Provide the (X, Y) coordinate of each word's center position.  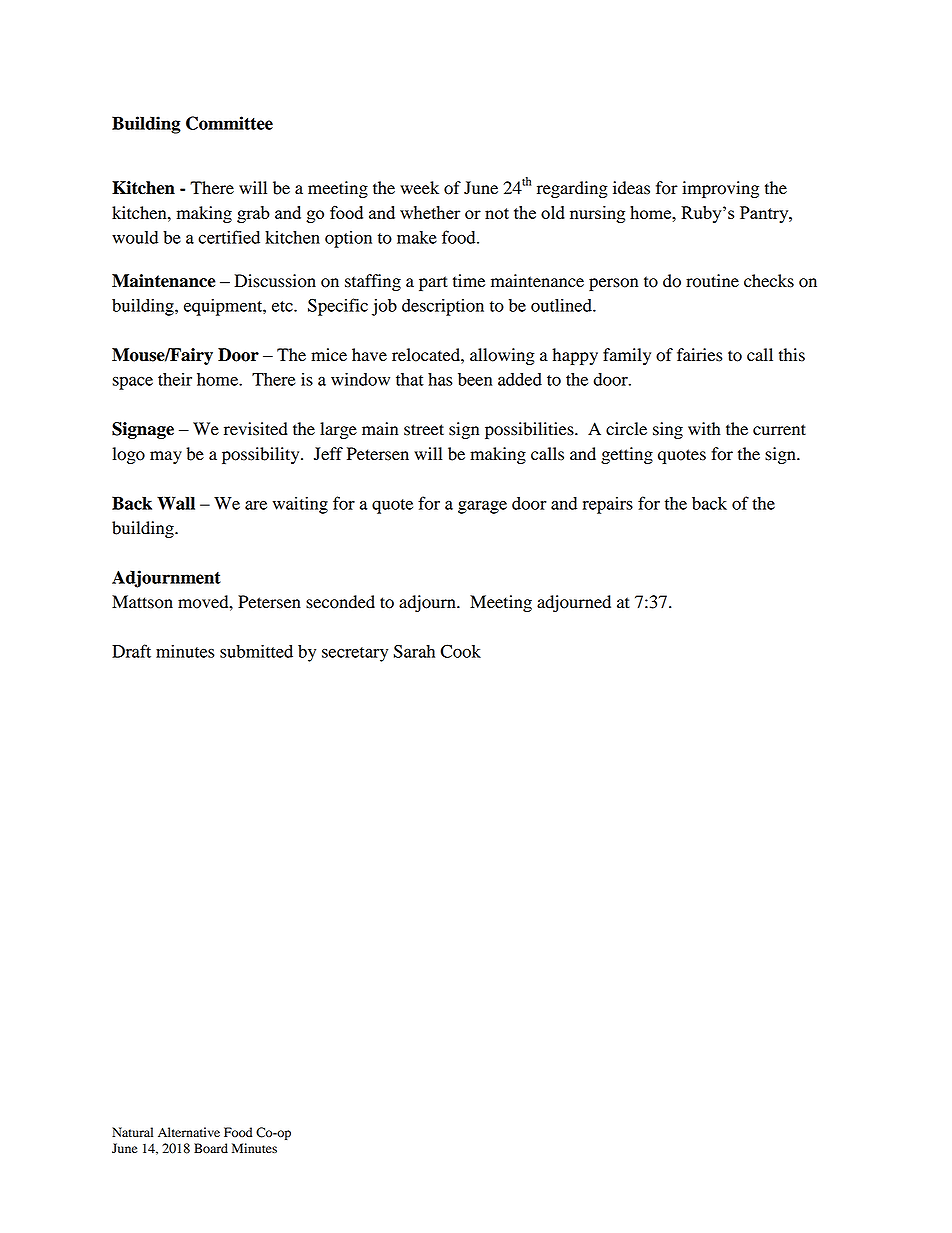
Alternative (189, 1132)
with (704, 429)
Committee (229, 123)
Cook (460, 651)
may (166, 457)
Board (211, 1148)
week (419, 188)
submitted (256, 651)
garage (482, 507)
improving (720, 189)
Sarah (414, 651)
